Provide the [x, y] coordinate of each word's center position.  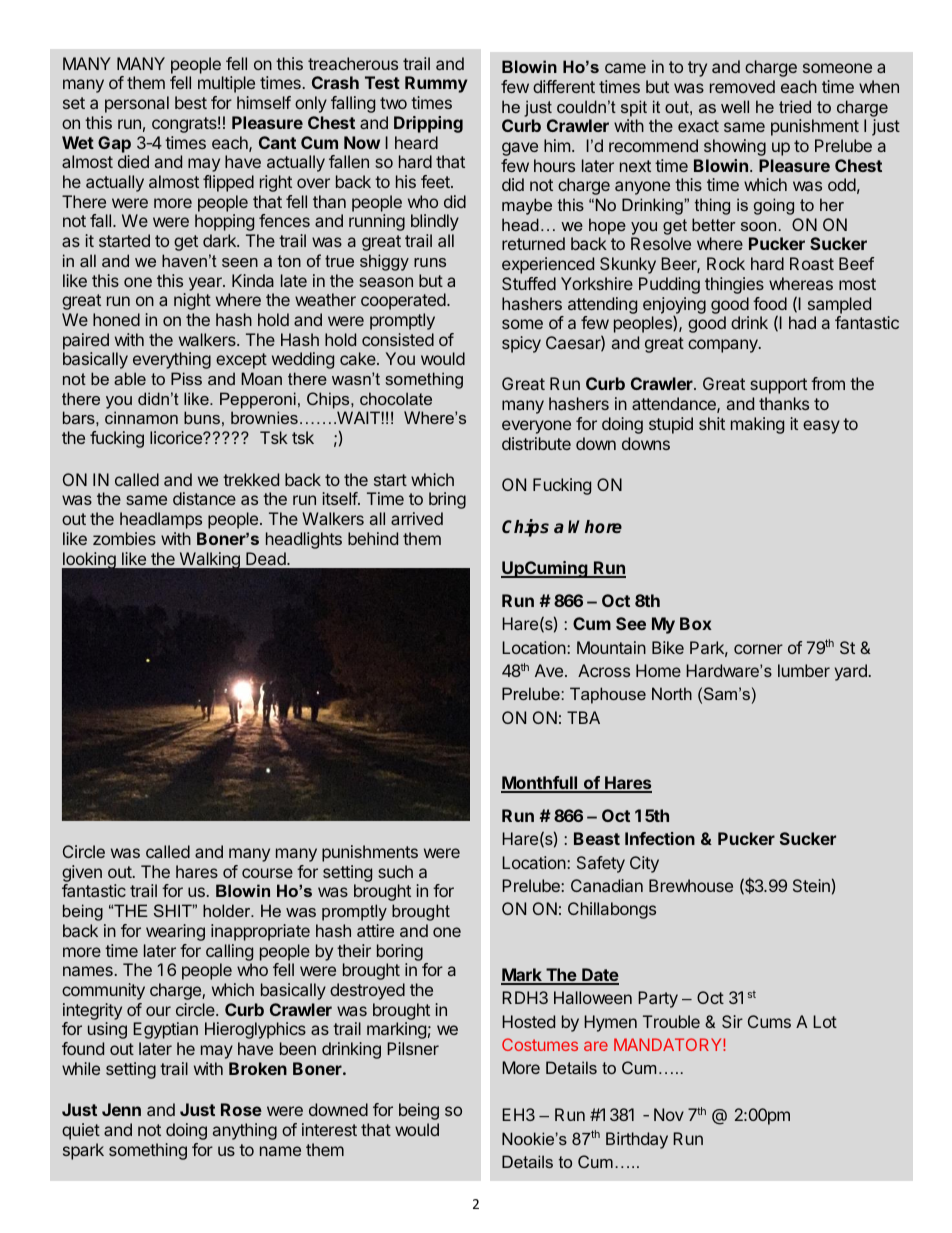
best [191, 102]
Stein [811, 885]
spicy [521, 344]
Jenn [121, 1109]
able [130, 378]
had [802, 322]
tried [795, 106]
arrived [417, 518]
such [395, 871]
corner [758, 649]
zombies [124, 538]
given [82, 875]
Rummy [436, 84]
